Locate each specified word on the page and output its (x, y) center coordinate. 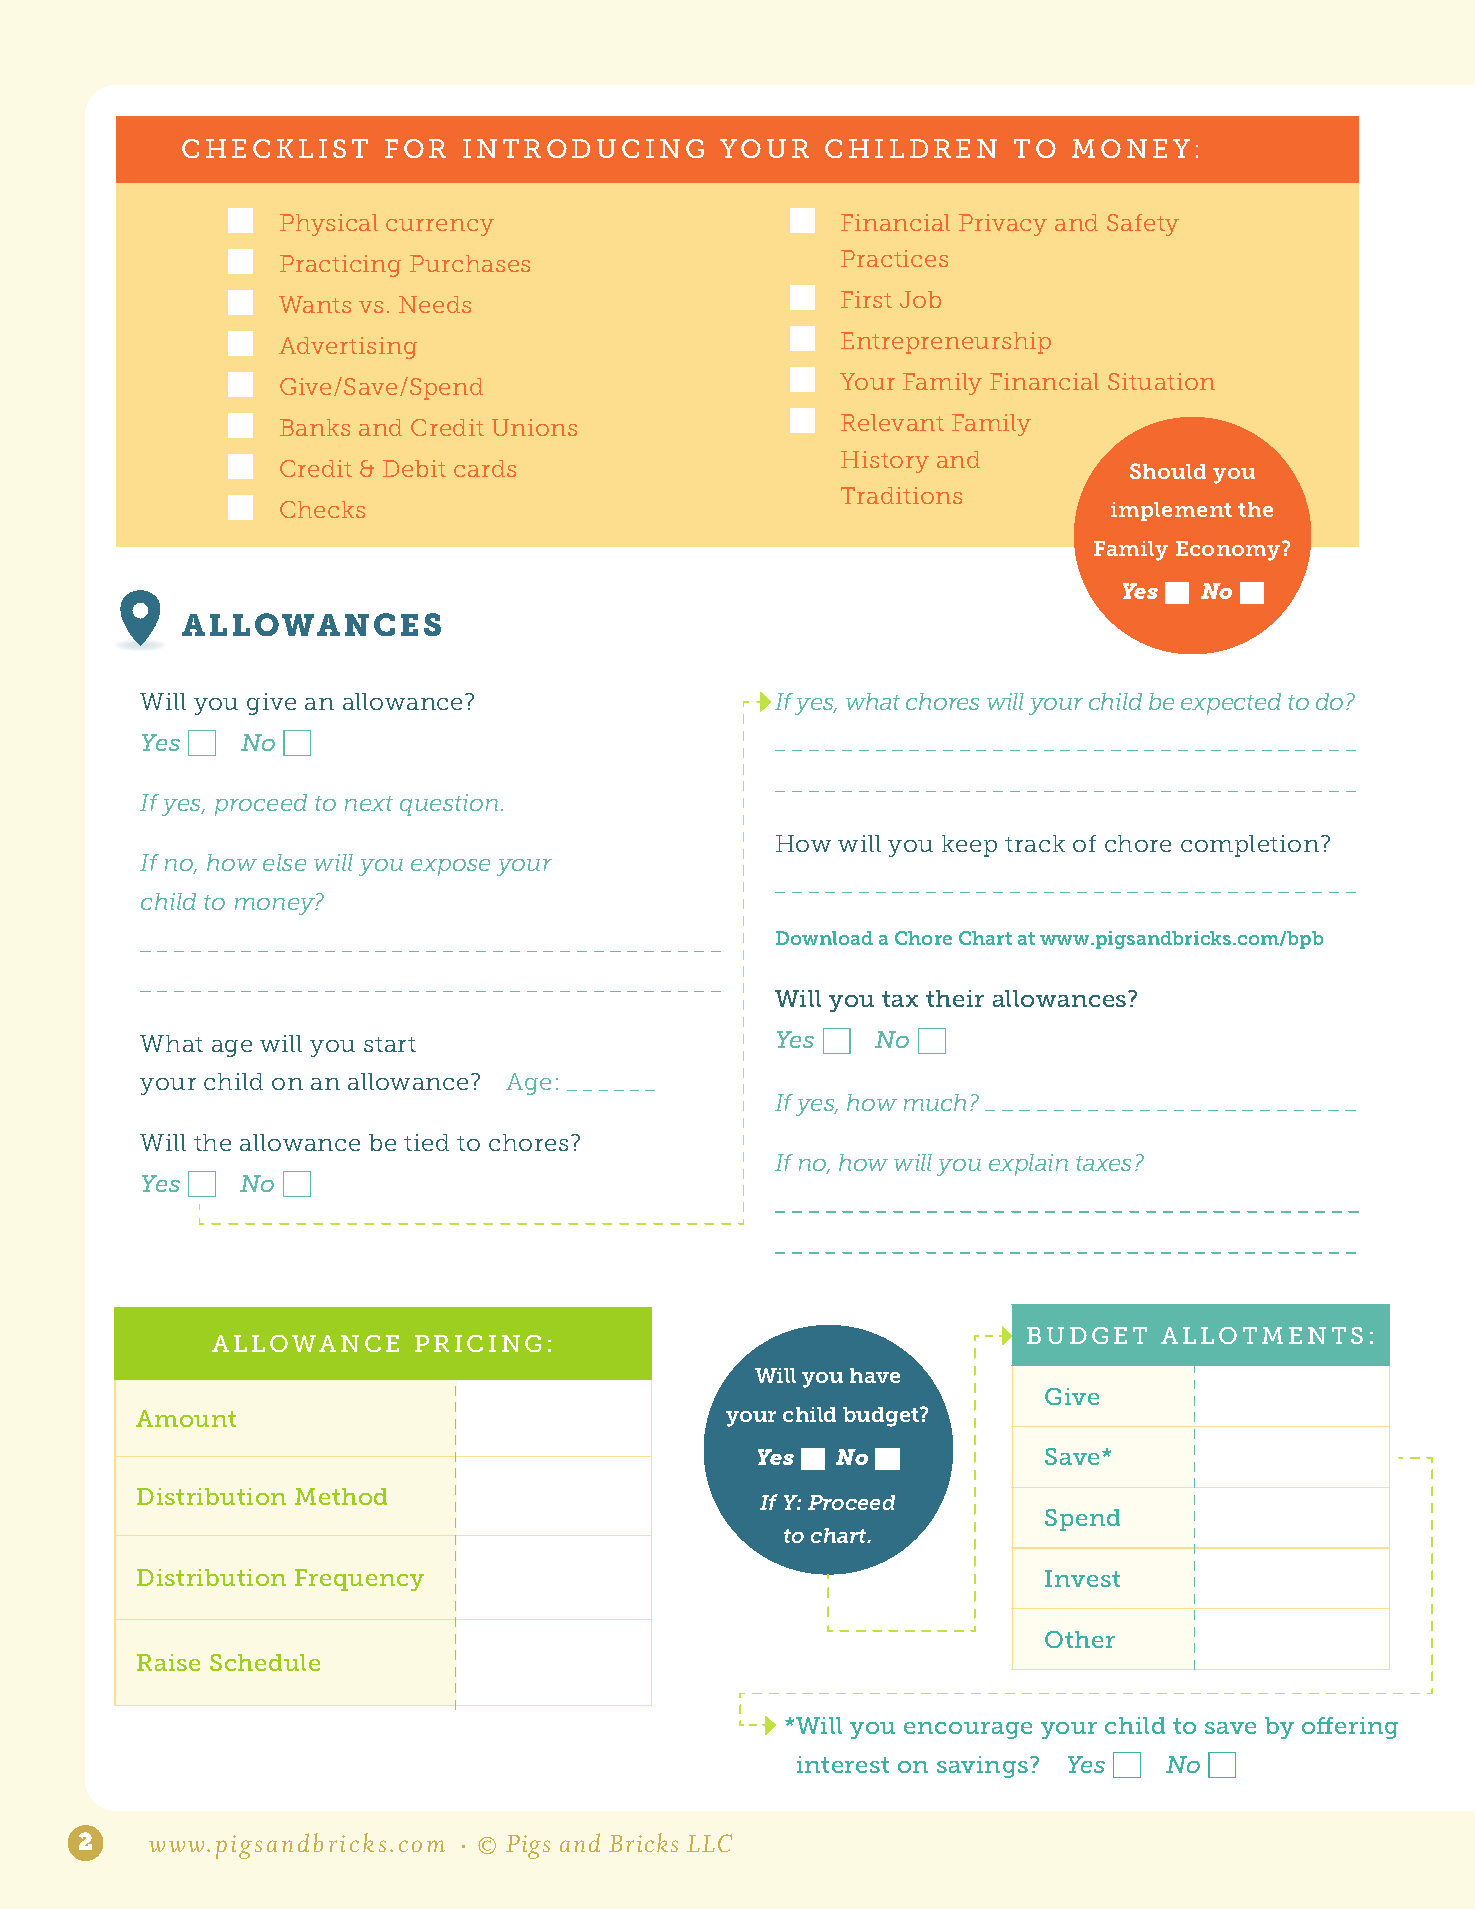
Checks (322, 509)
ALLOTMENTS (1262, 1335)
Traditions (901, 495)
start (390, 1044)
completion (1251, 846)
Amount (186, 1418)
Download (824, 938)
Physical (329, 225)
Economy (1229, 551)
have (875, 1375)
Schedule (265, 1662)
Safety (1143, 225)
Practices (894, 258)
